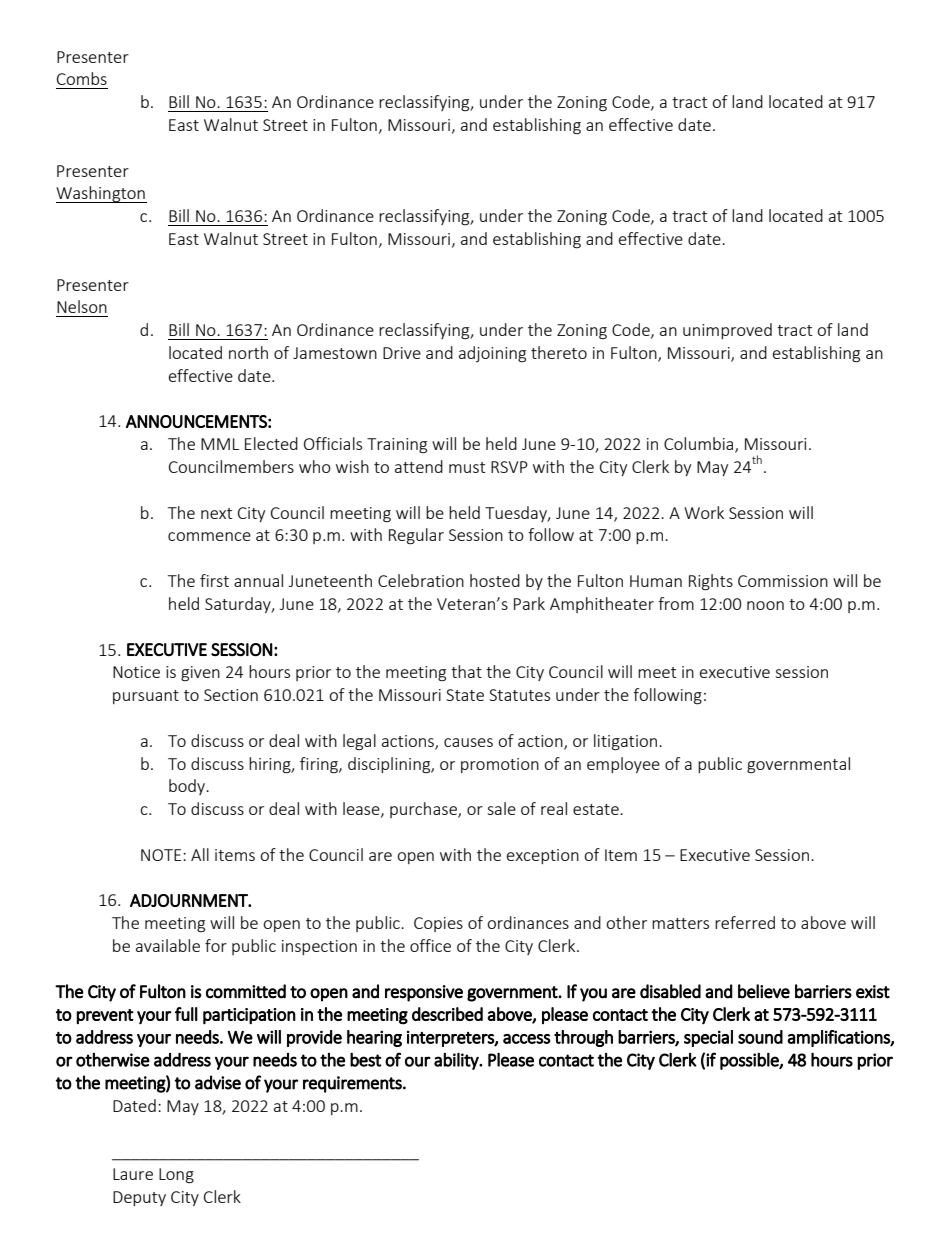  I want to click on Regular, so click(416, 536).
